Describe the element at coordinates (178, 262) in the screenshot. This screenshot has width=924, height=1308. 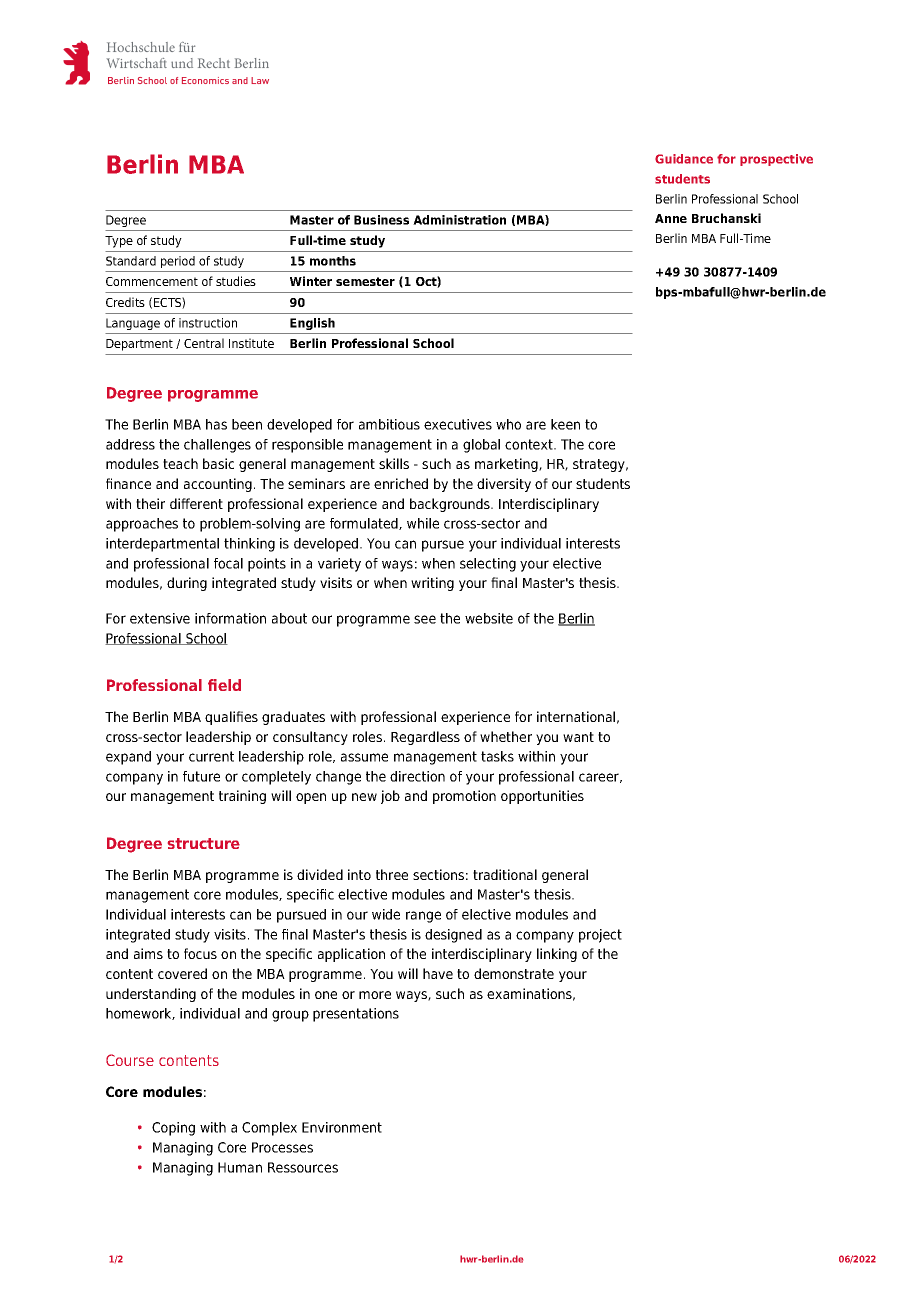
I see `period` at that location.
